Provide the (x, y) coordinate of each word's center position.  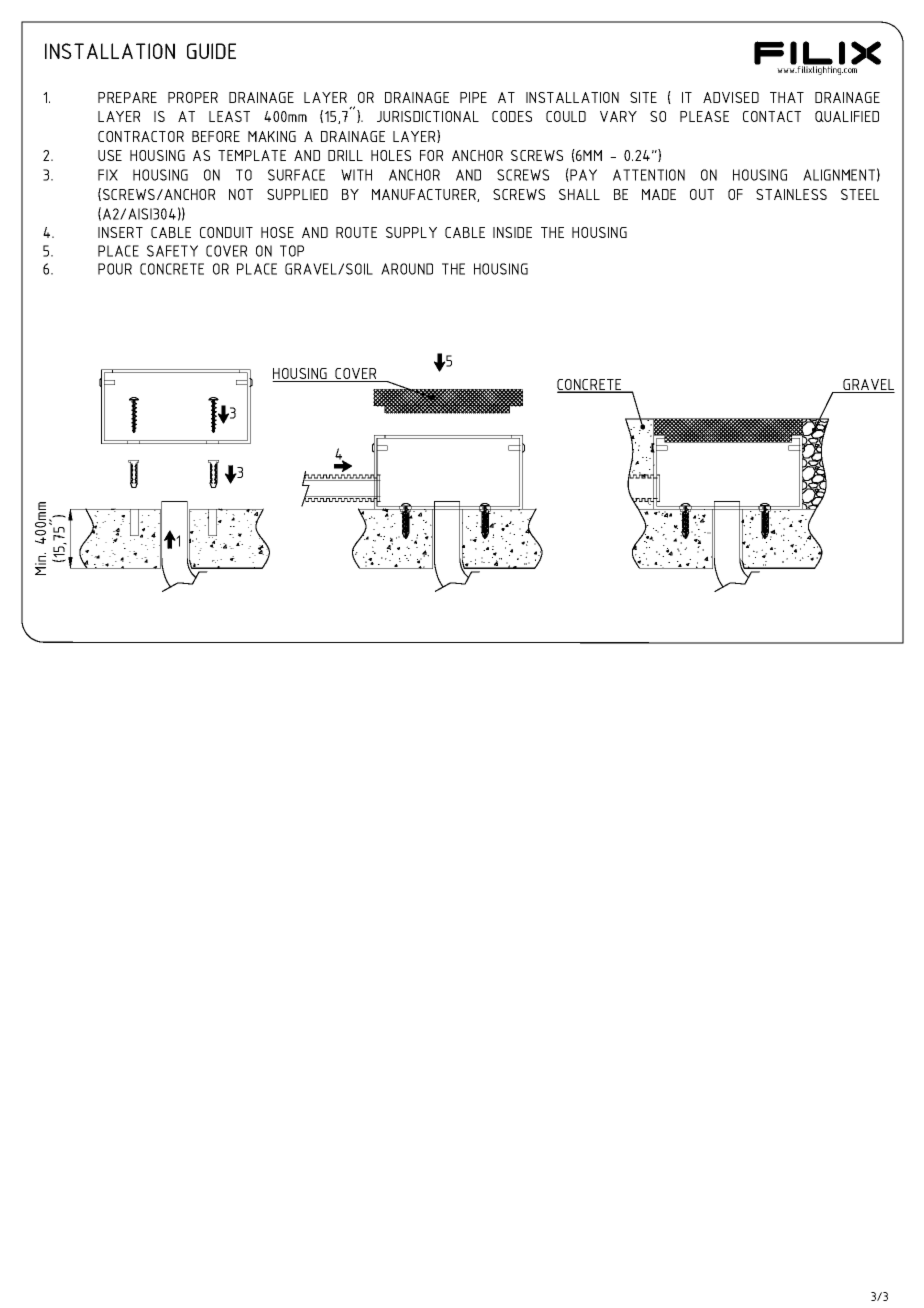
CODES (512, 116)
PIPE (473, 97)
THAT (787, 97)
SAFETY (172, 251)
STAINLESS (791, 194)
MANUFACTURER (425, 195)
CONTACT (772, 116)
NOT (241, 194)
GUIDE (211, 51)
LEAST (229, 116)
